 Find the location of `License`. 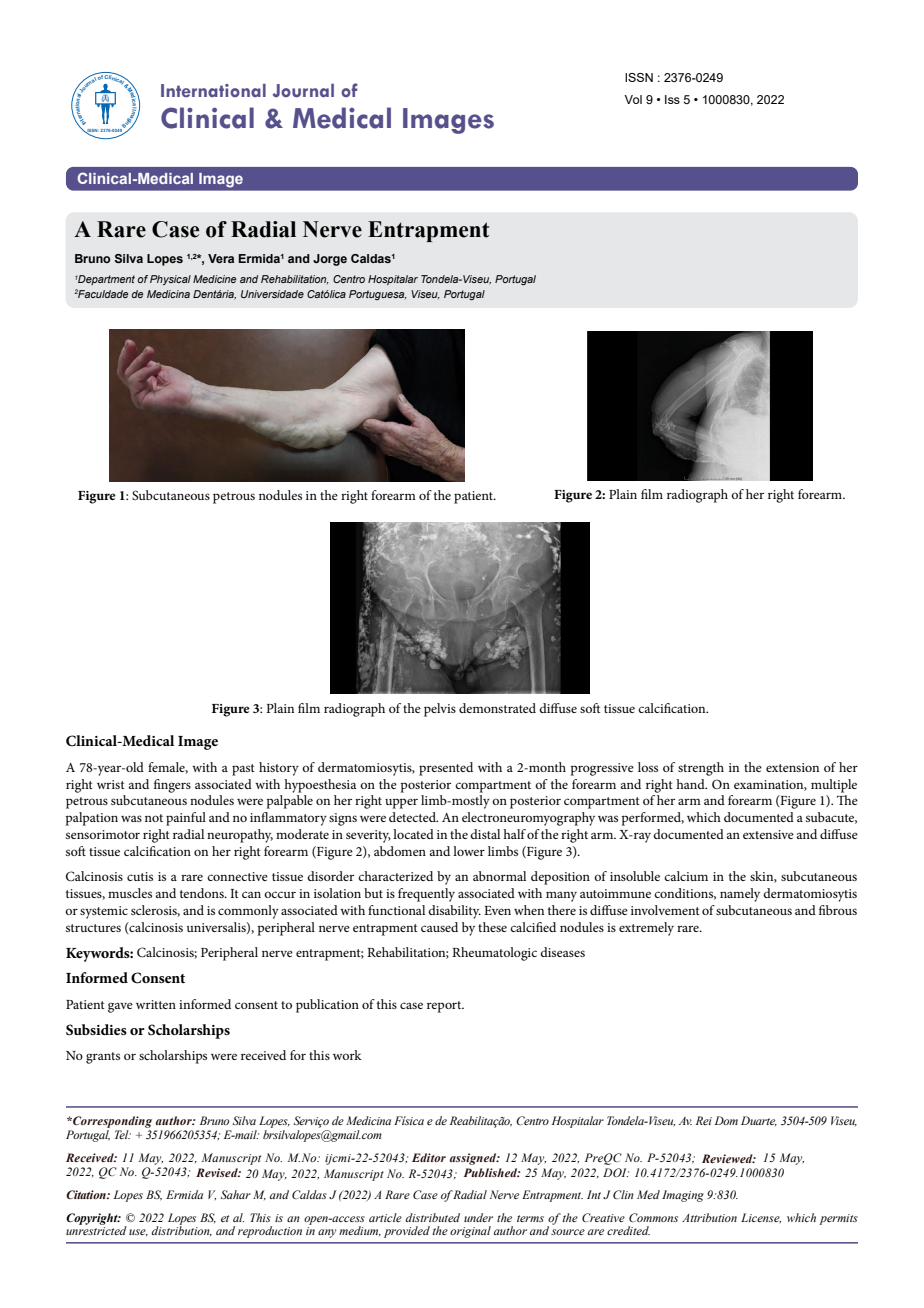

License is located at coordinates (761, 1218).
